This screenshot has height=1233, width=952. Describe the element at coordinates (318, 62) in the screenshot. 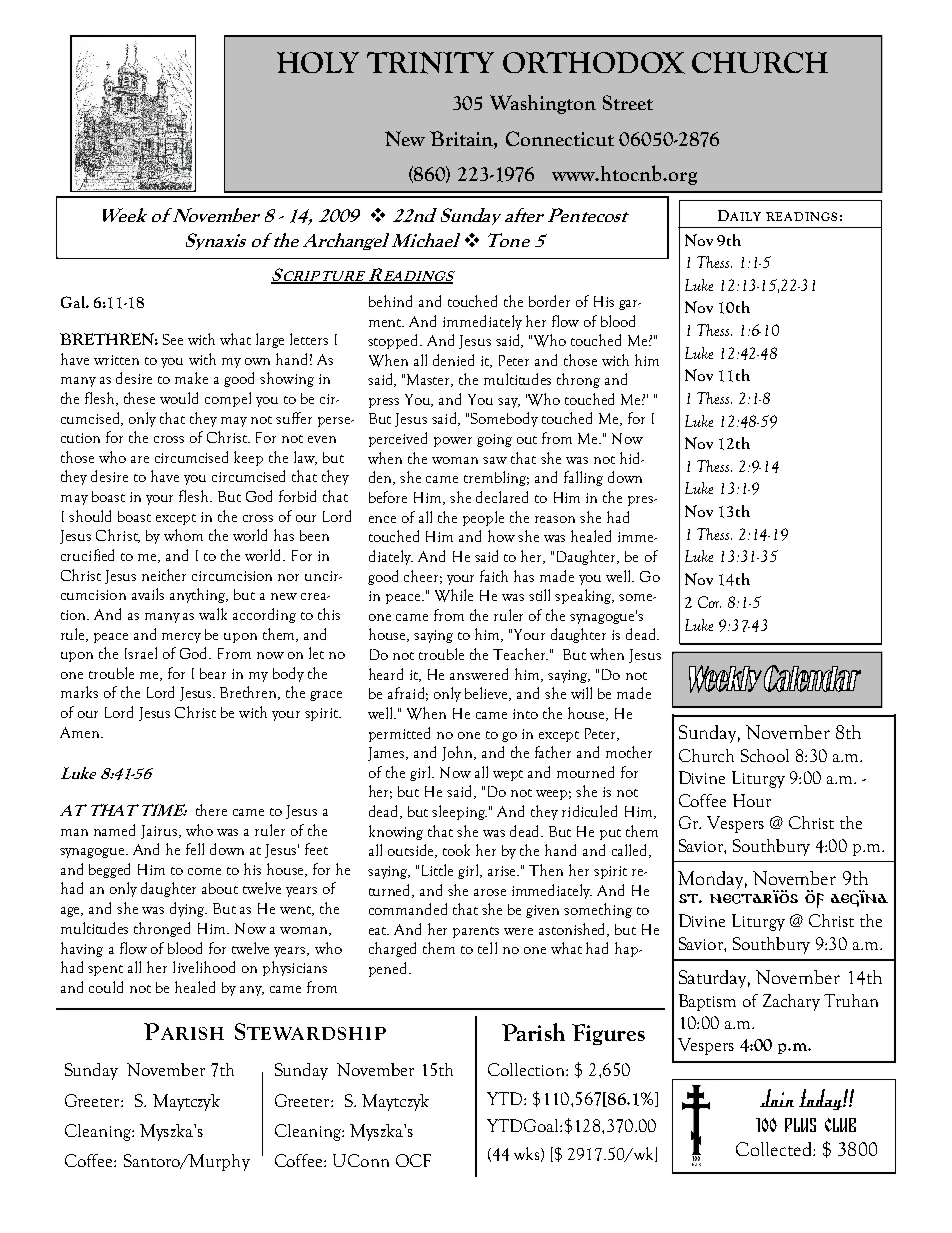

I see `HOLY` at that location.
